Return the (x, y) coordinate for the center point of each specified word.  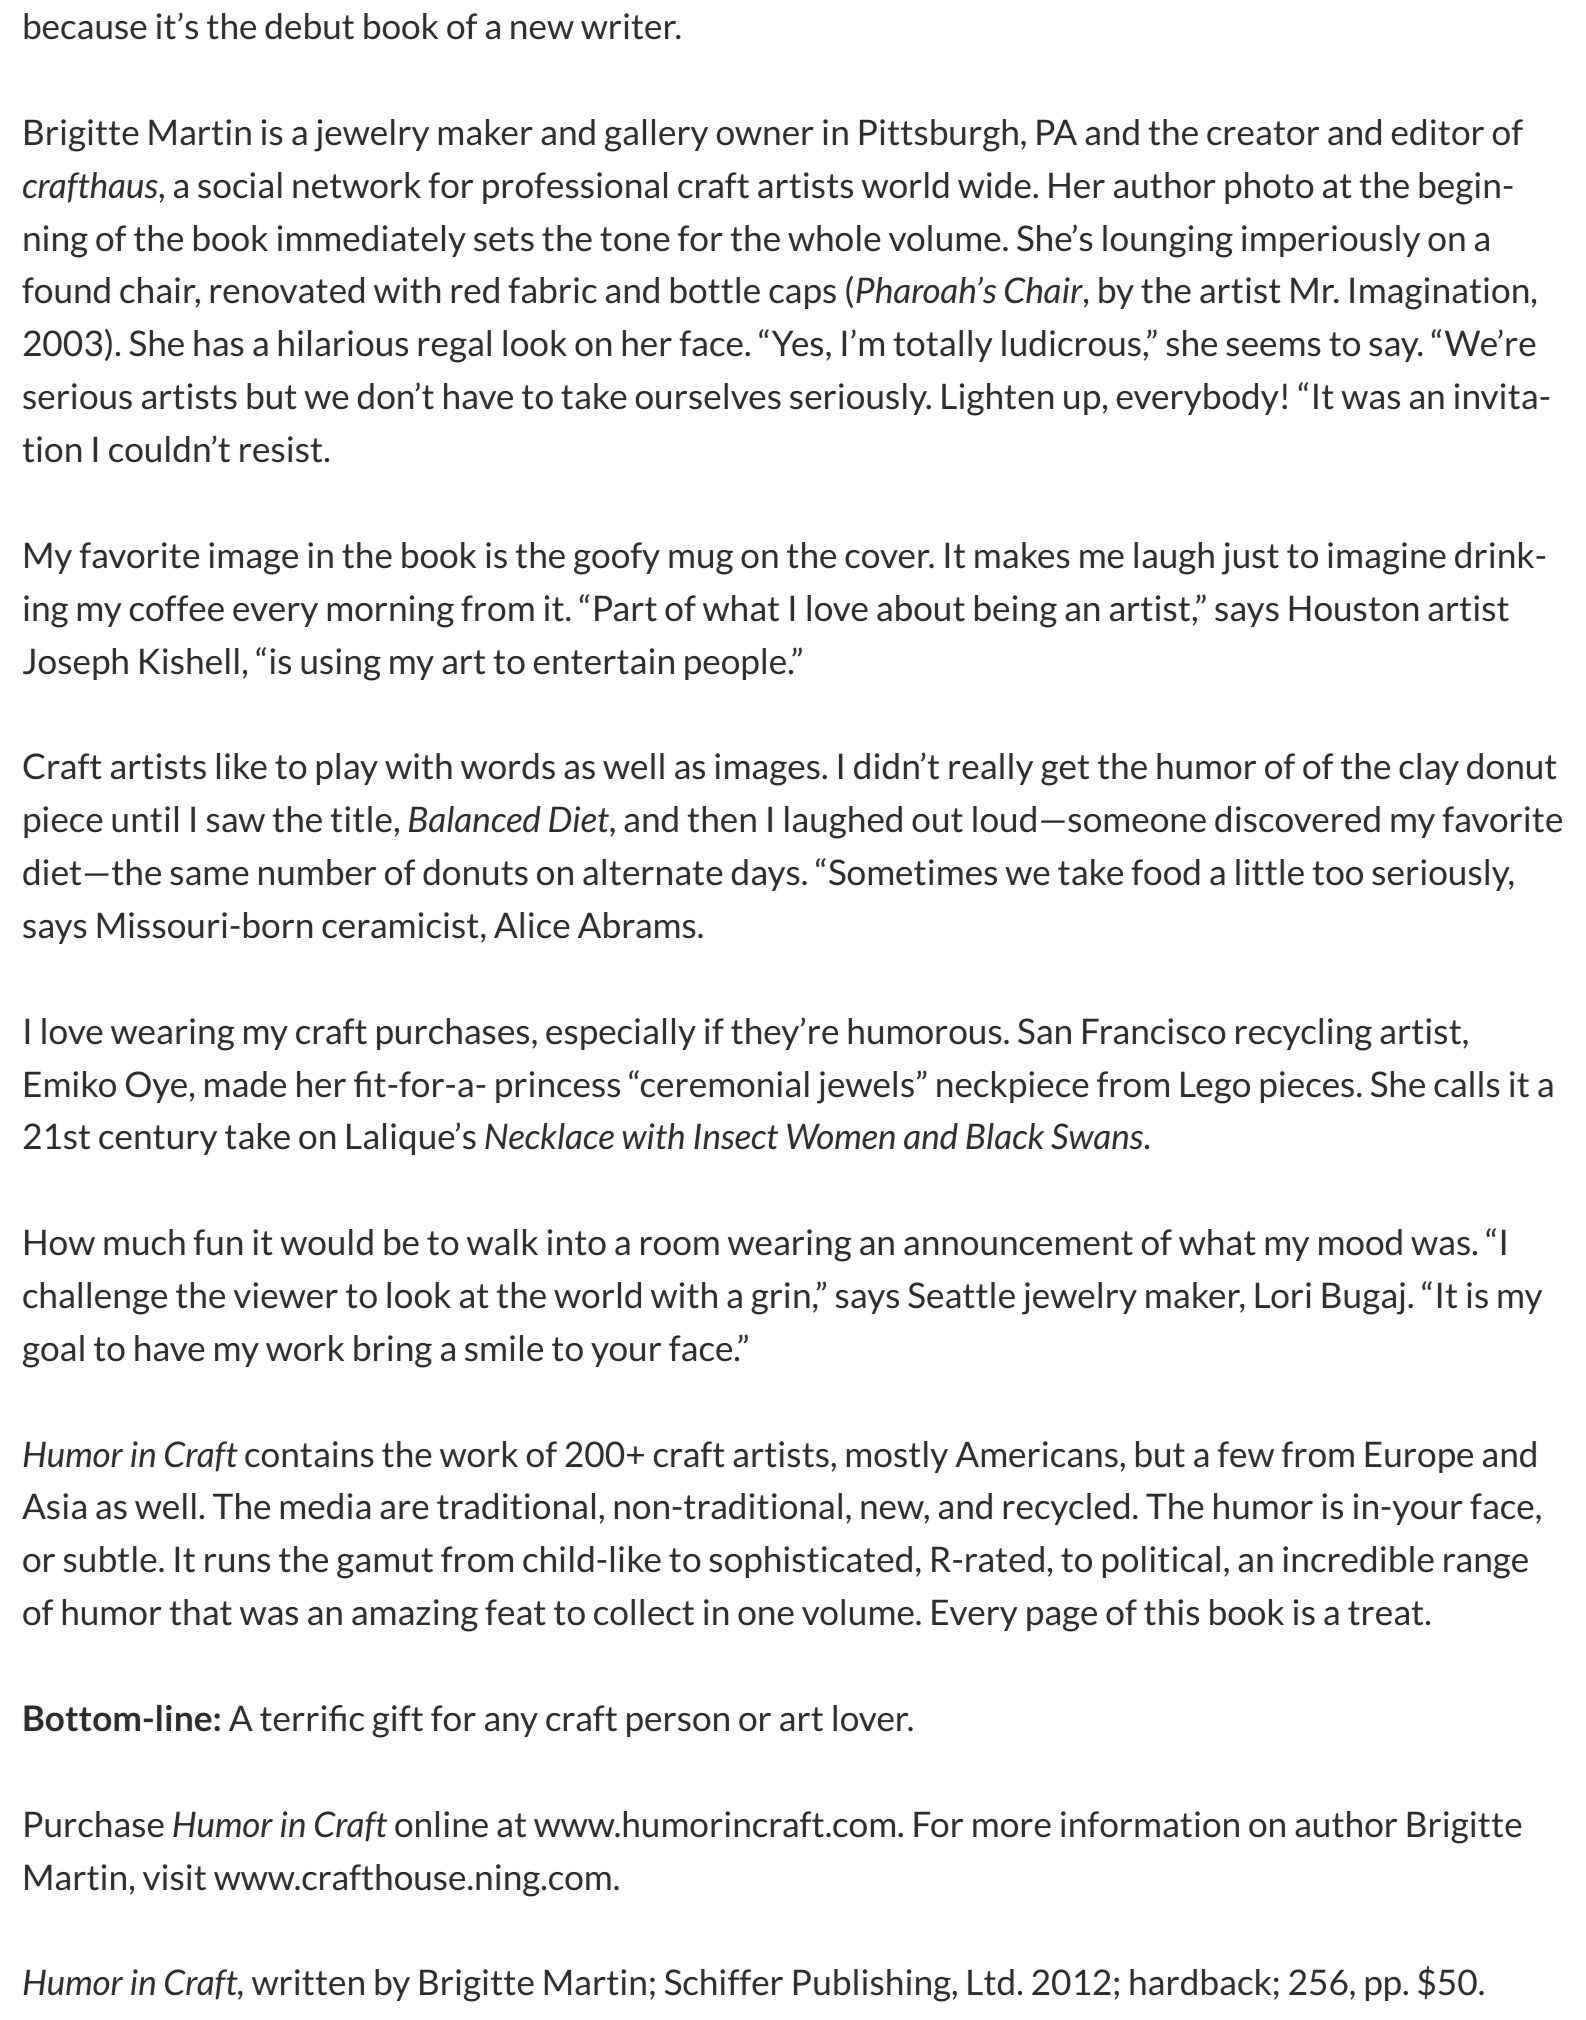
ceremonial (723, 1084)
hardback (1200, 1982)
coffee (177, 608)
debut (309, 26)
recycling (1304, 1034)
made (245, 1084)
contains (309, 1454)
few (1245, 1454)
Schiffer (724, 1982)
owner (765, 136)
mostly (897, 1457)
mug (701, 562)
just (1250, 558)
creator (1263, 133)
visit (174, 1877)
